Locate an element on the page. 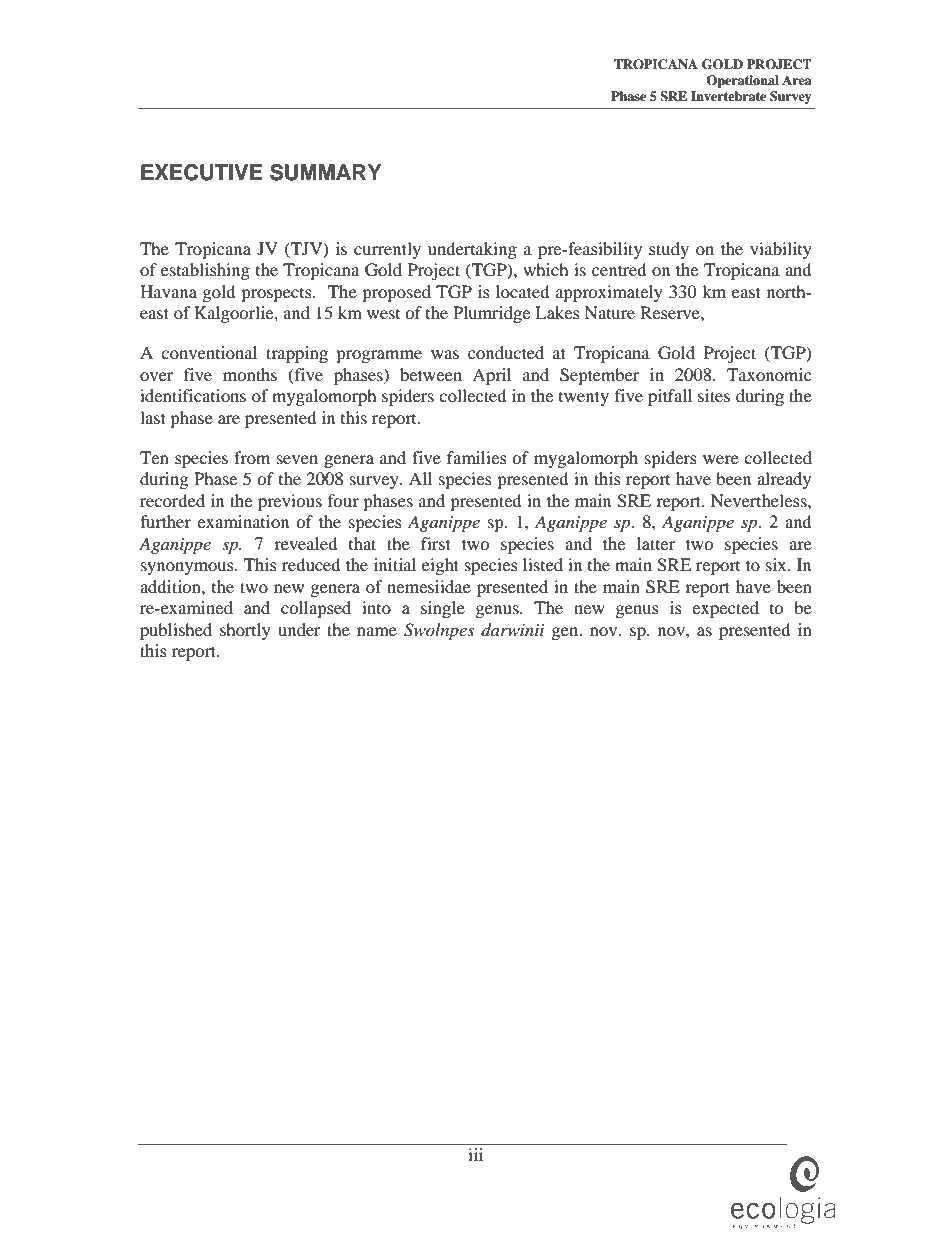 The image size is (952, 1233). EXECUTIVE is located at coordinates (202, 172).
